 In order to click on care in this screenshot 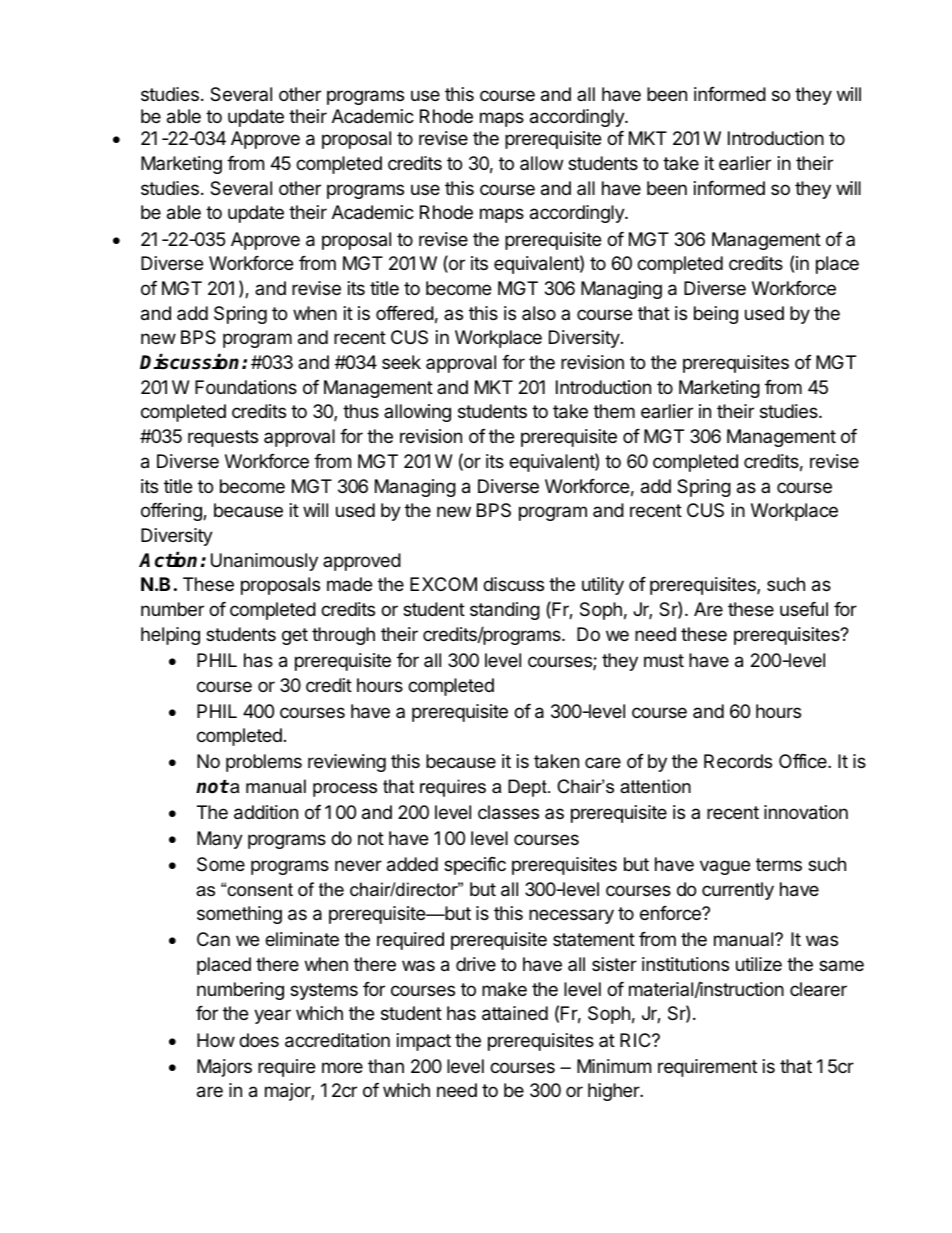, I will do `click(603, 763)`.
